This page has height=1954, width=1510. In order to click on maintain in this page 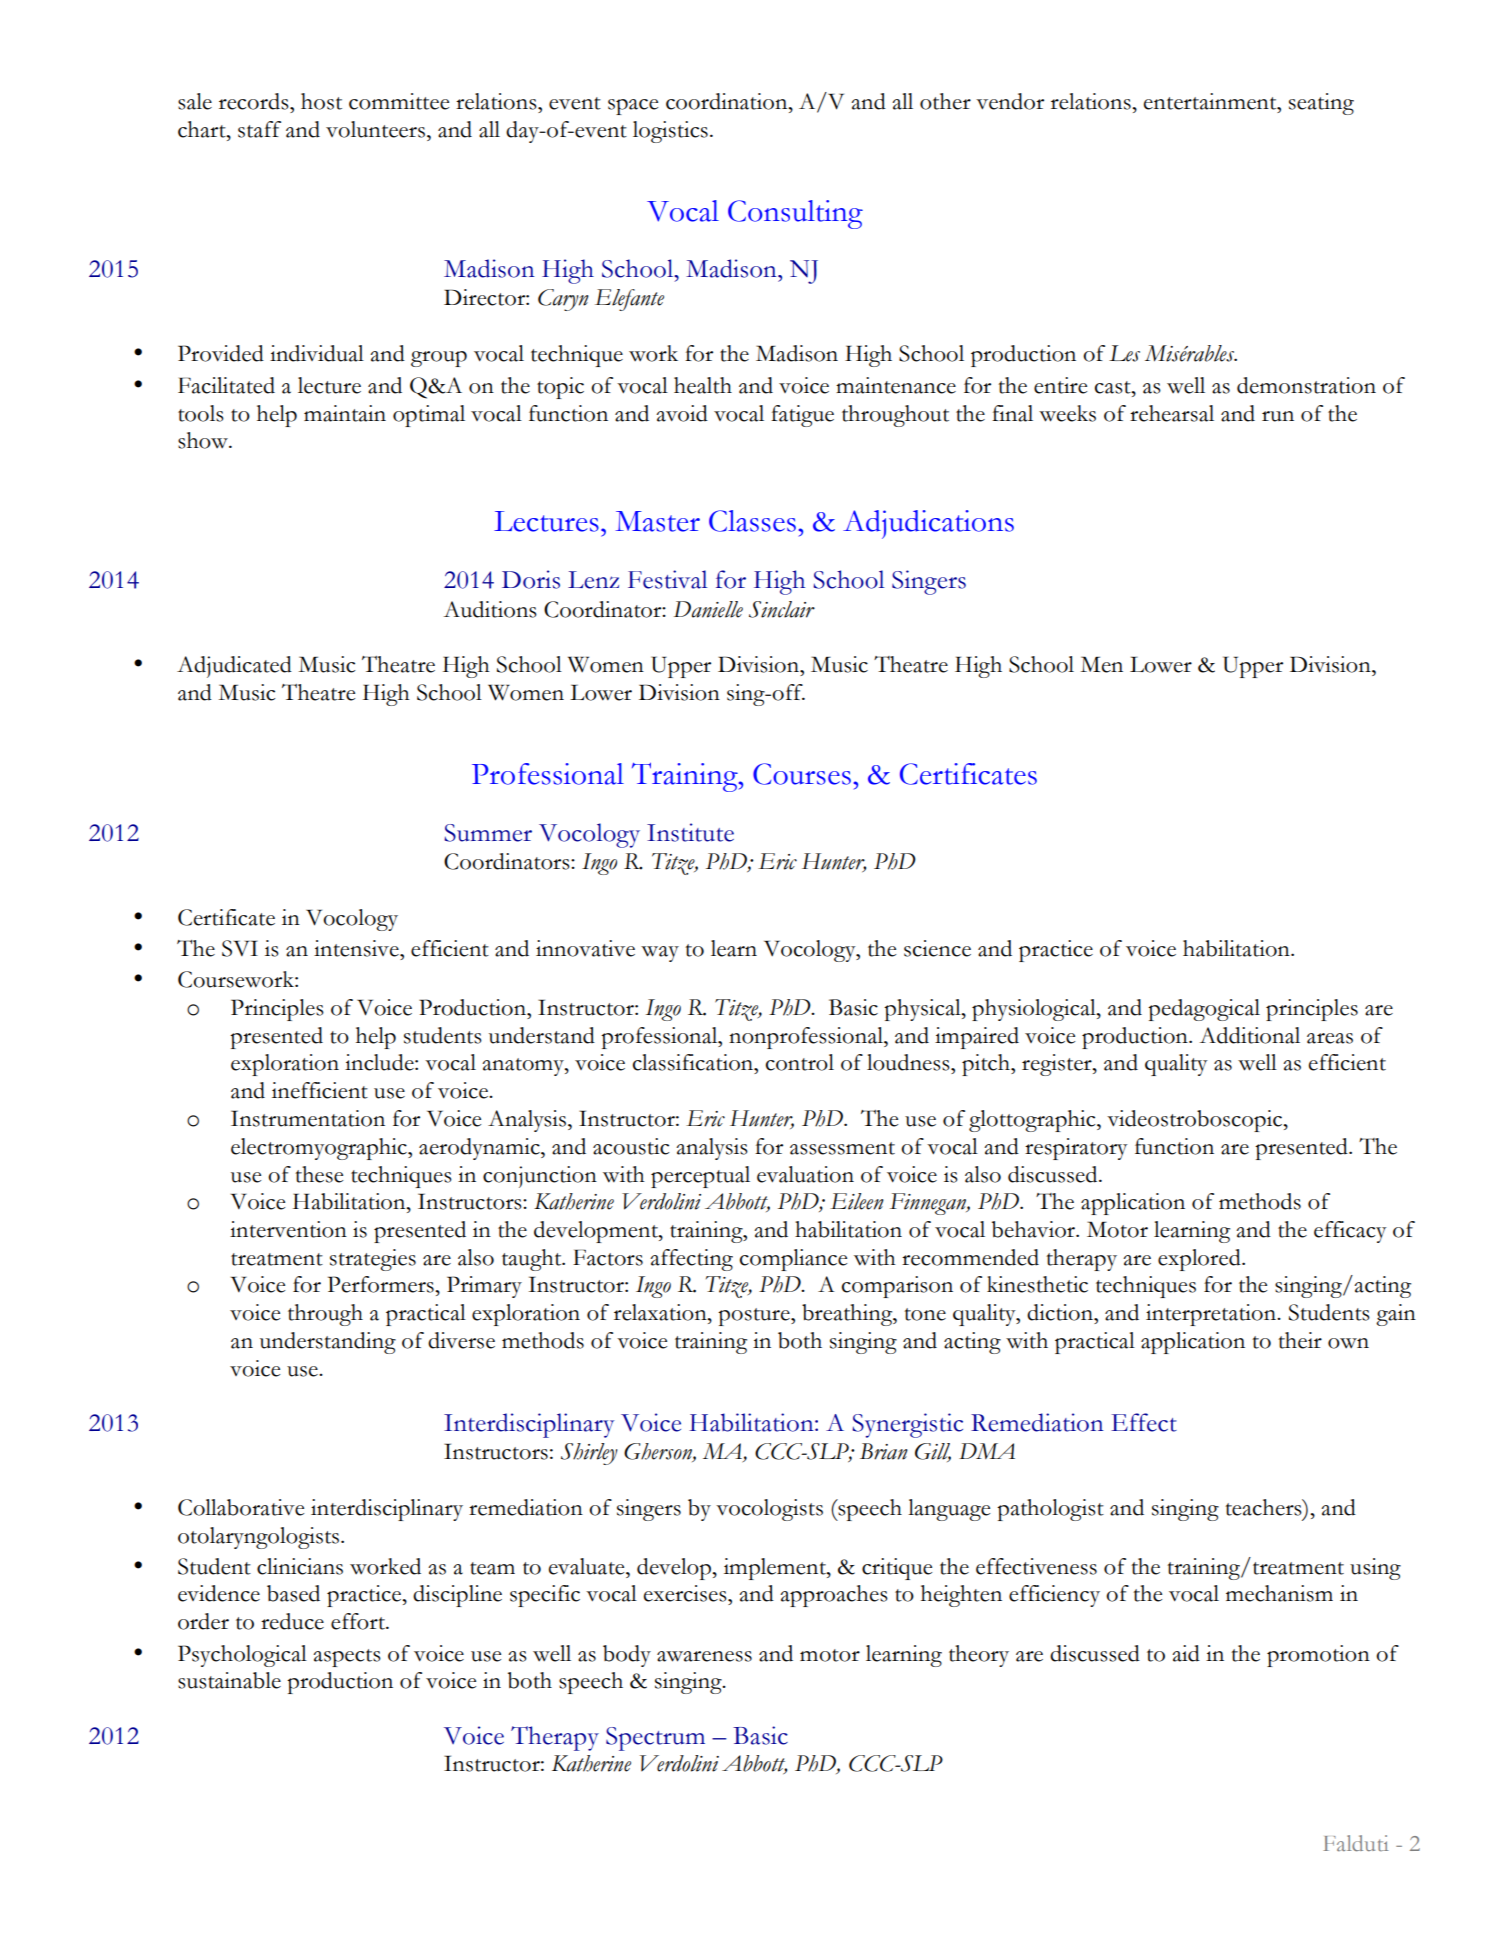, I will do `click(345, 413)`.
